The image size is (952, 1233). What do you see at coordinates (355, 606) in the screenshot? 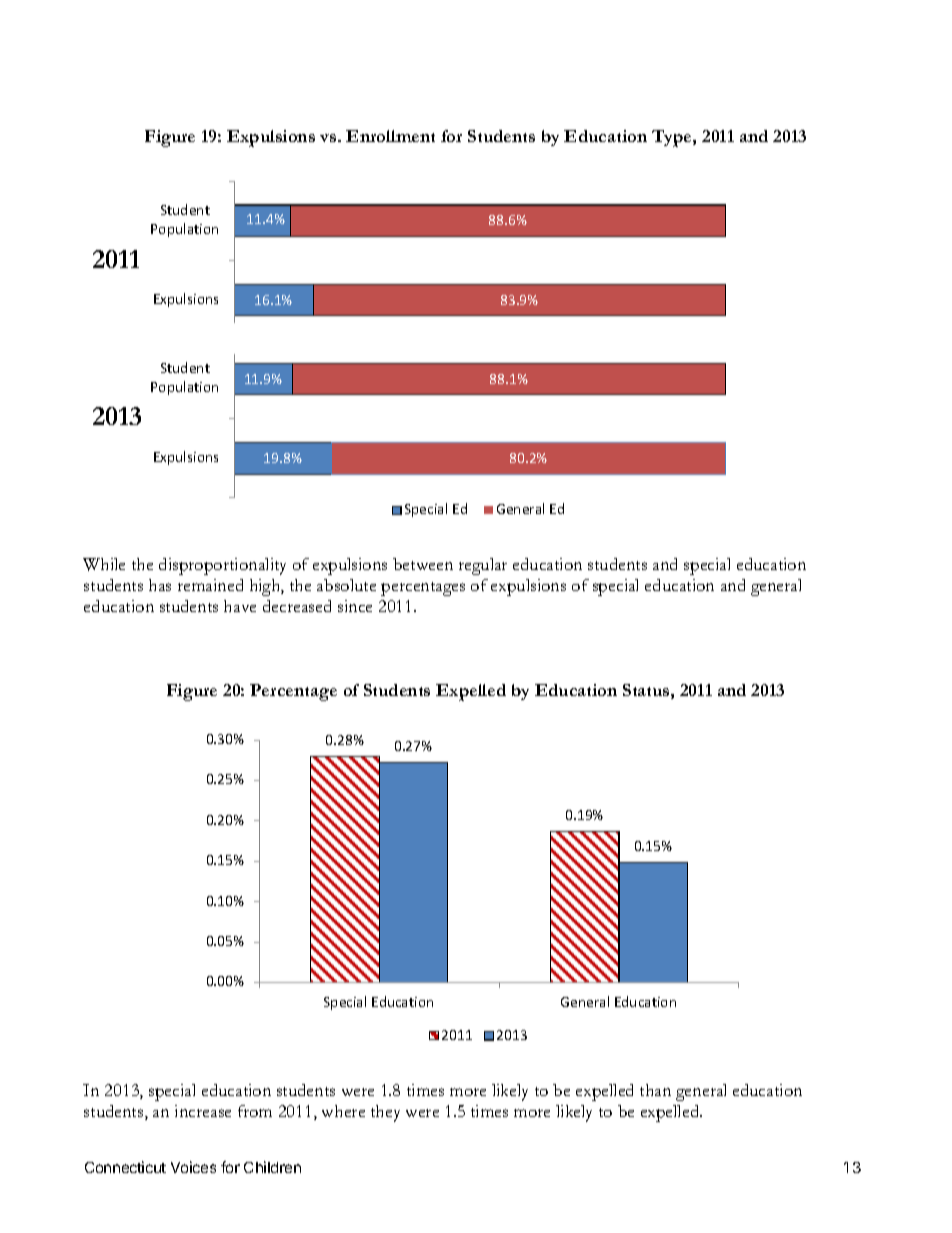
I see `since` at bounding box center [355, 606].
